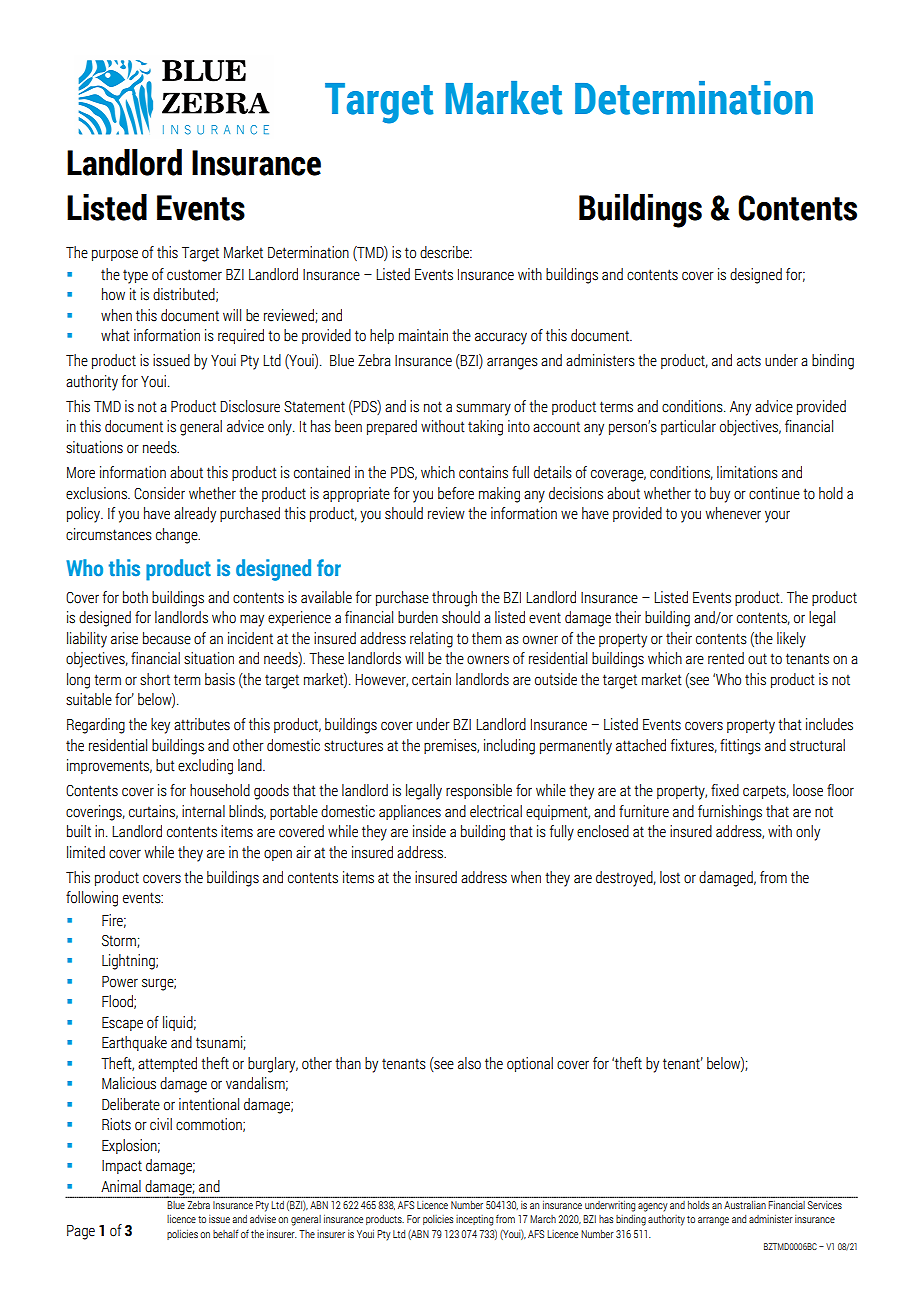 The width and height of the screenshot is (924, 1308). Describe the element at coordinates (194, 275) in the screenshot. I see `customer` at that location.
